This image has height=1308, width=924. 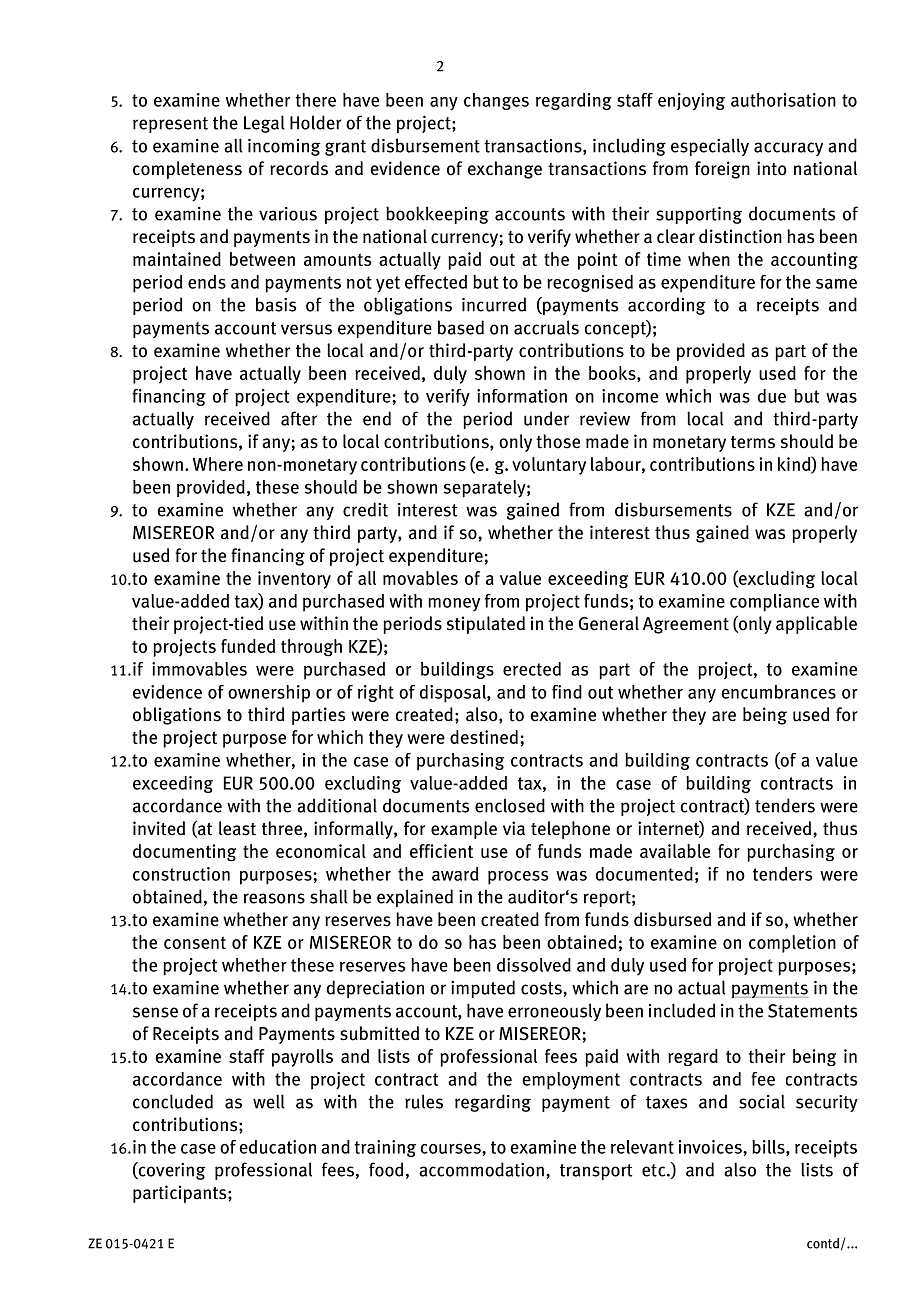 I want to click on information, so click(x=522, y=396).
